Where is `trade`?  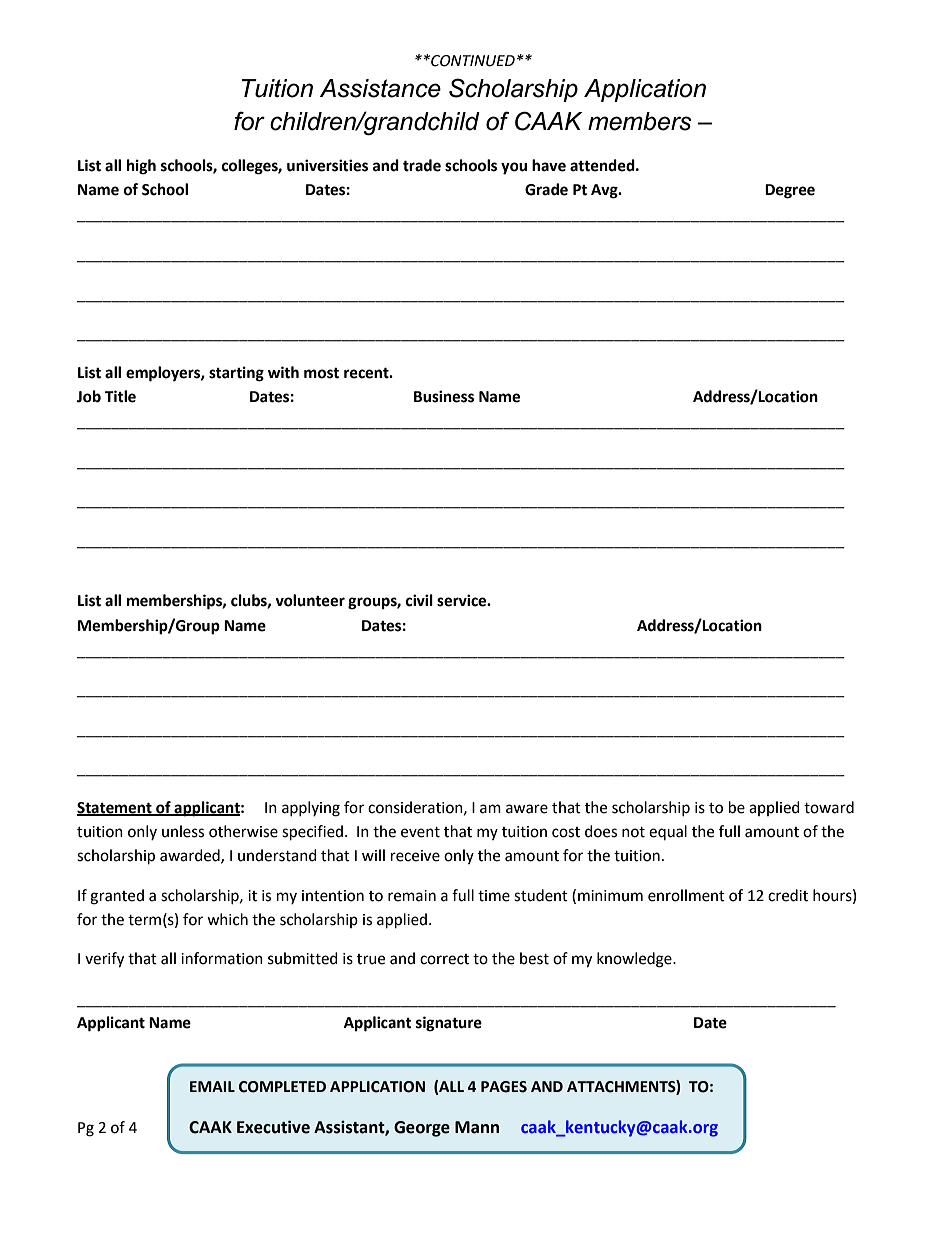 trade is located at coordinates (422, 165).
